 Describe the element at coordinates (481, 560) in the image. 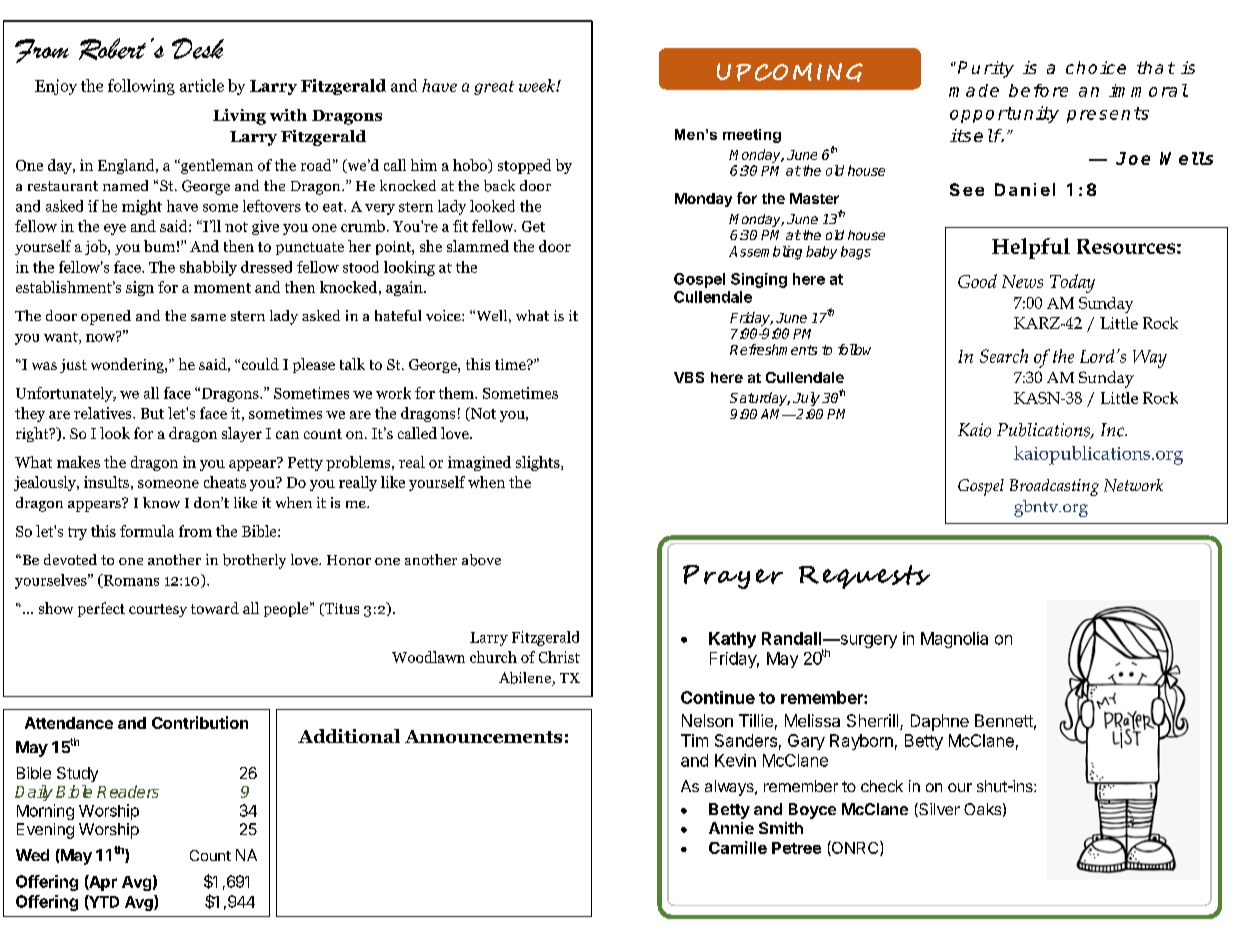

I see `above` at that location.
